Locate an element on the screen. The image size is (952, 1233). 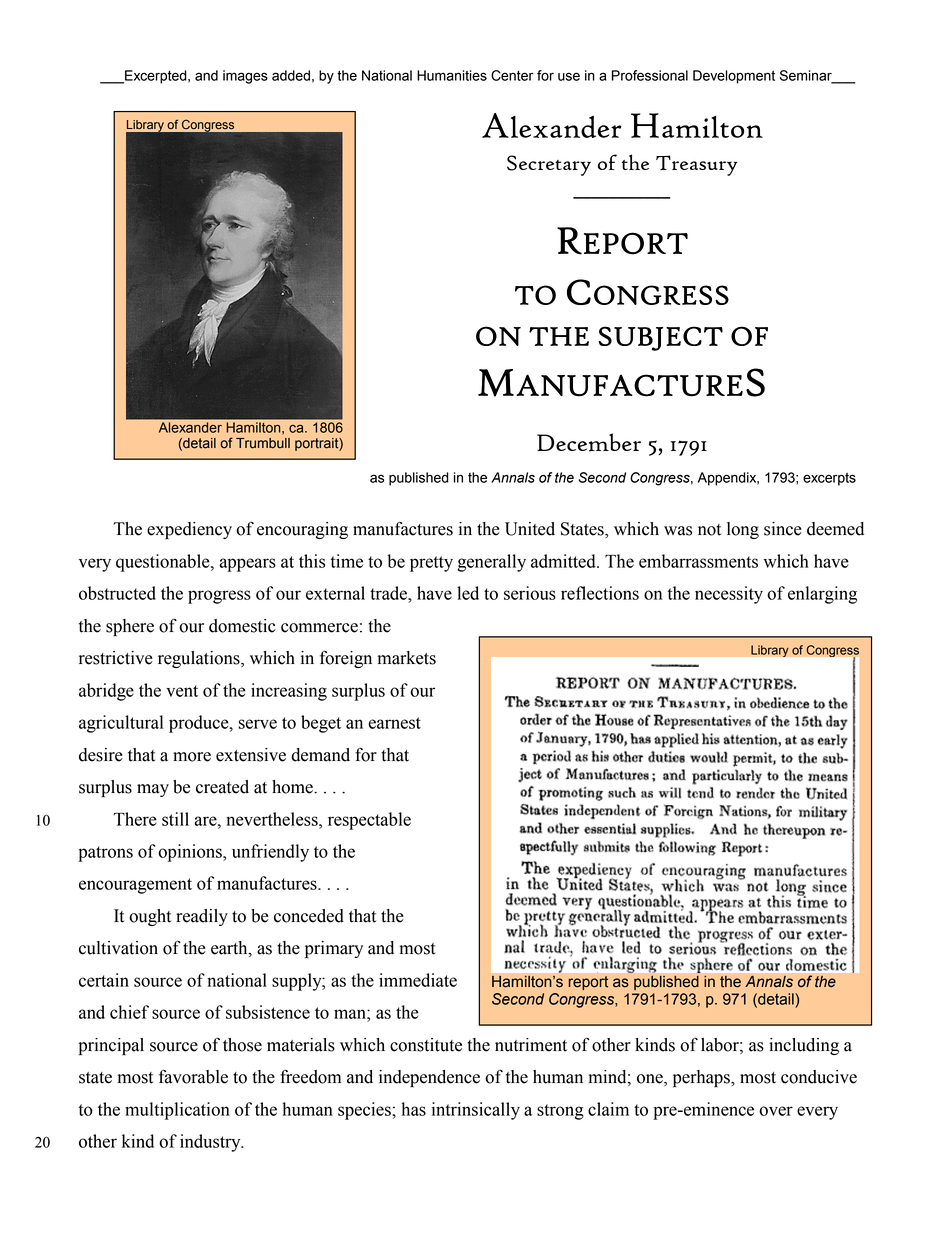
Development is located at coordinates (734, 77).
